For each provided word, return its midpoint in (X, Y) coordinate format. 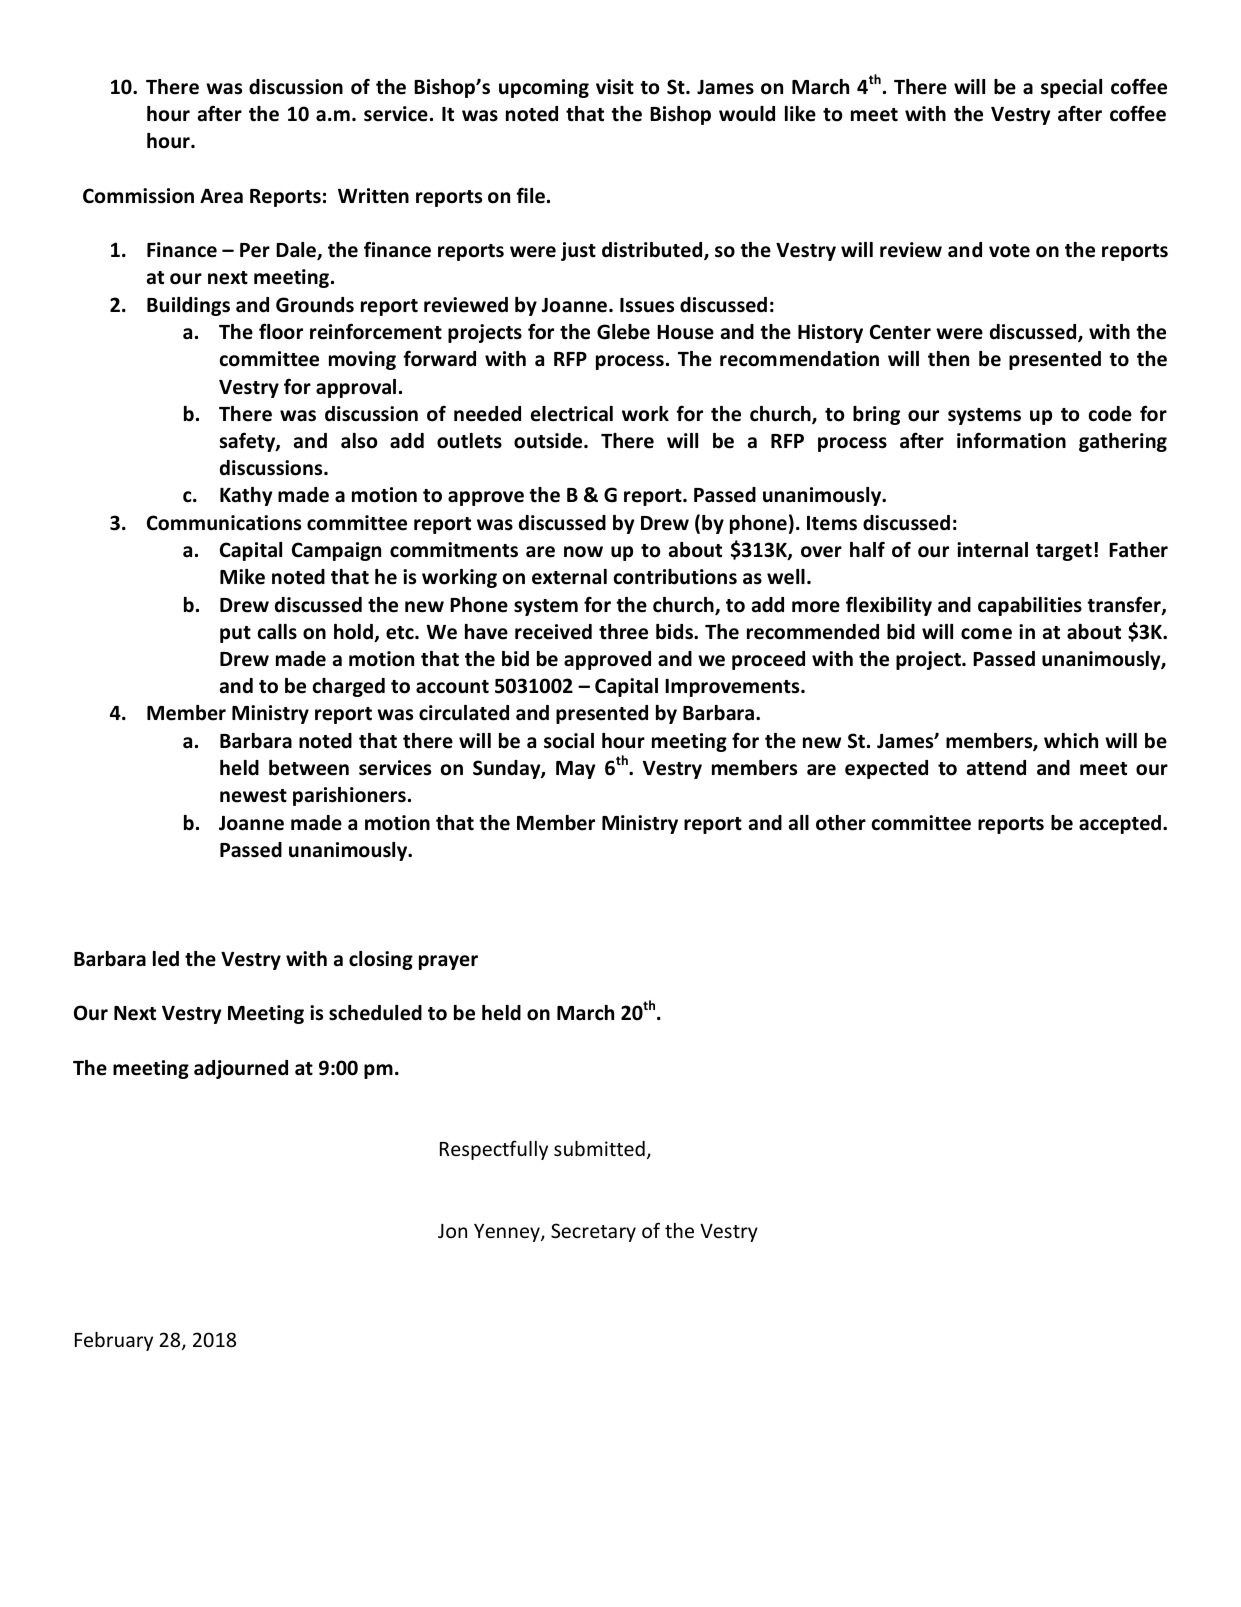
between (309, 768)
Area (221, 196)
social (569, 741)
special (1071, 88)
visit (615, 87)
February (114, 1341)
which (1071, 741)
